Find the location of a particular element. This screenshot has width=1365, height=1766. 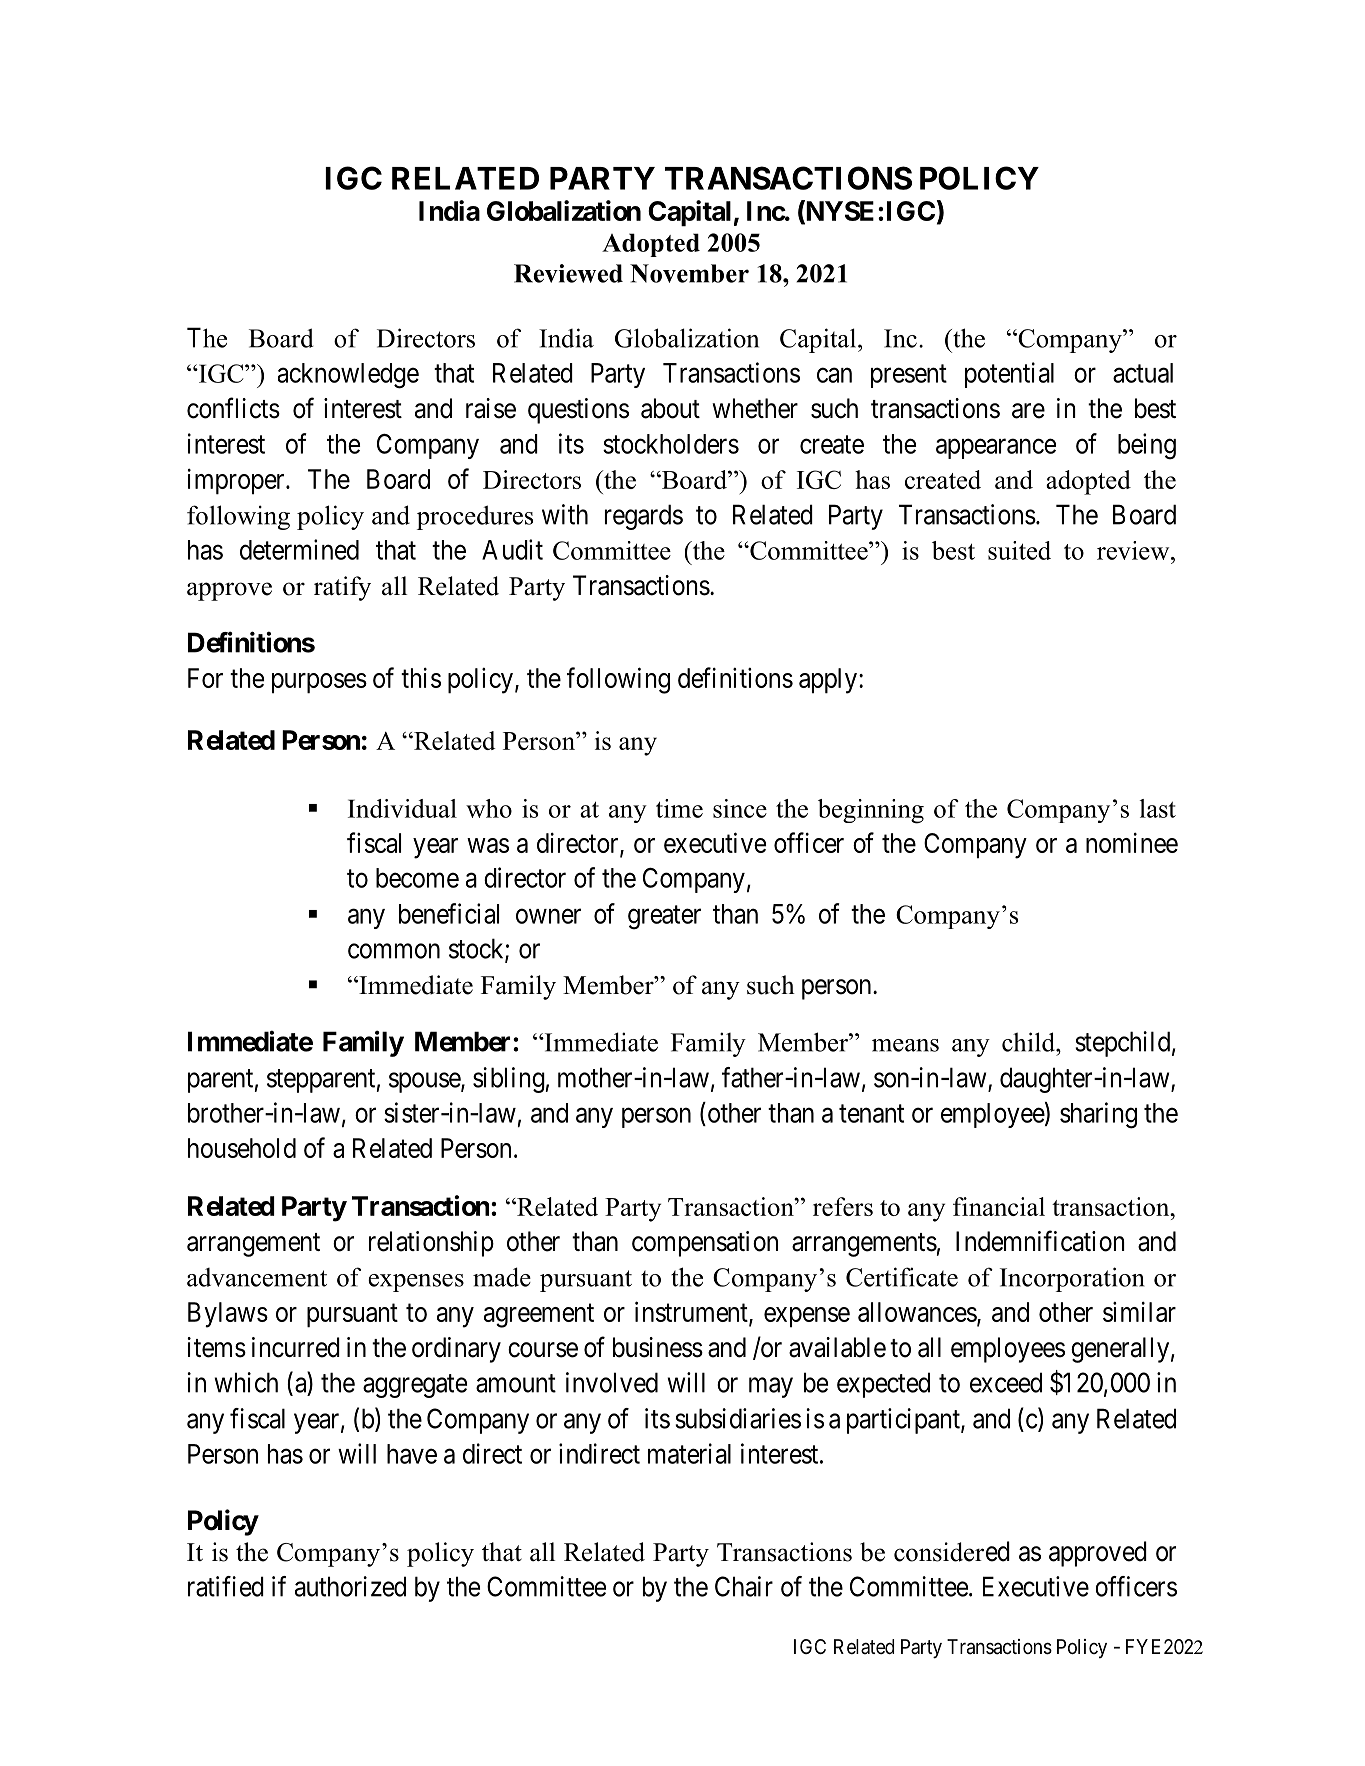

Chair is located at coordinates (744, 1586).
